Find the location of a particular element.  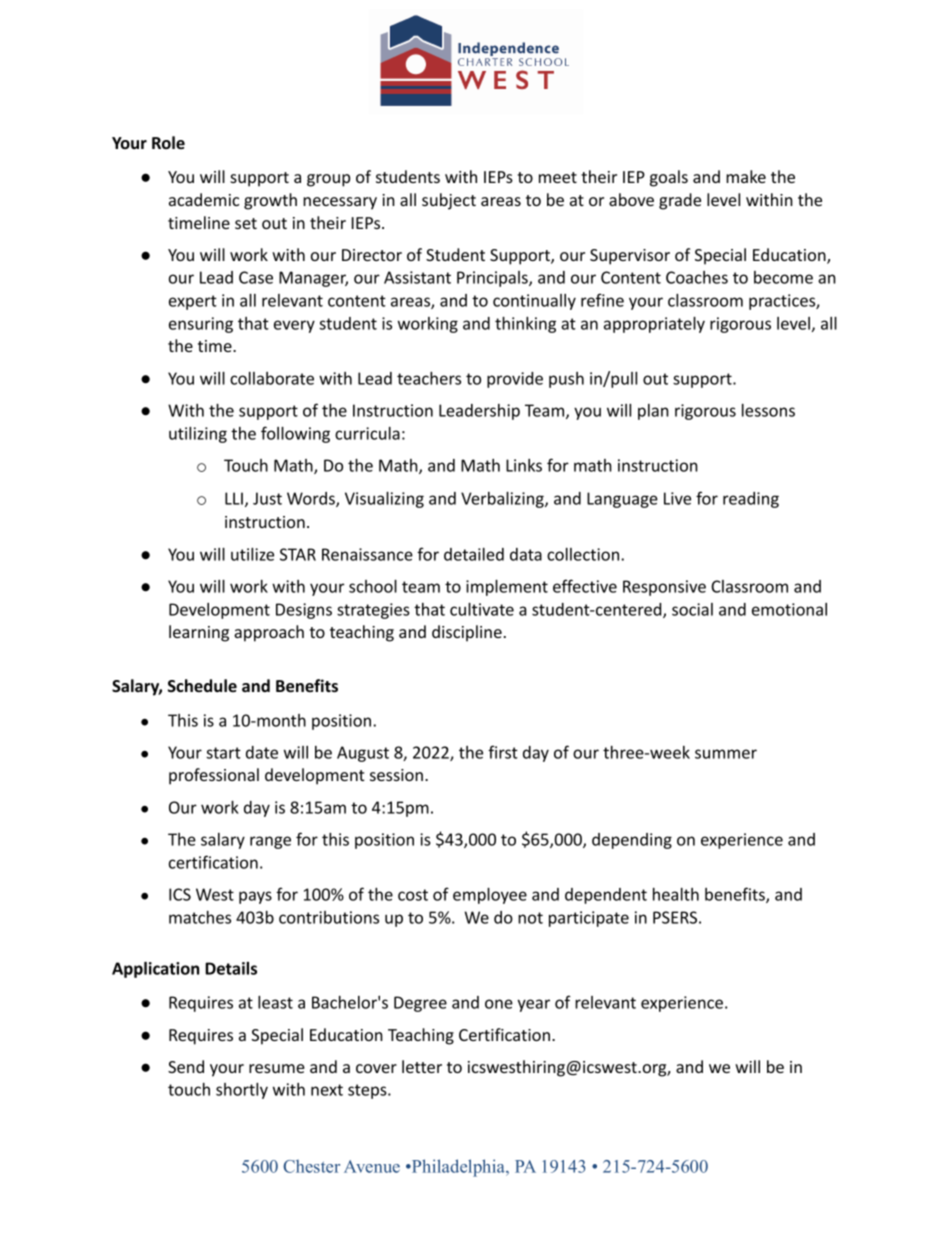

first is located at coordinates (503, 752).
